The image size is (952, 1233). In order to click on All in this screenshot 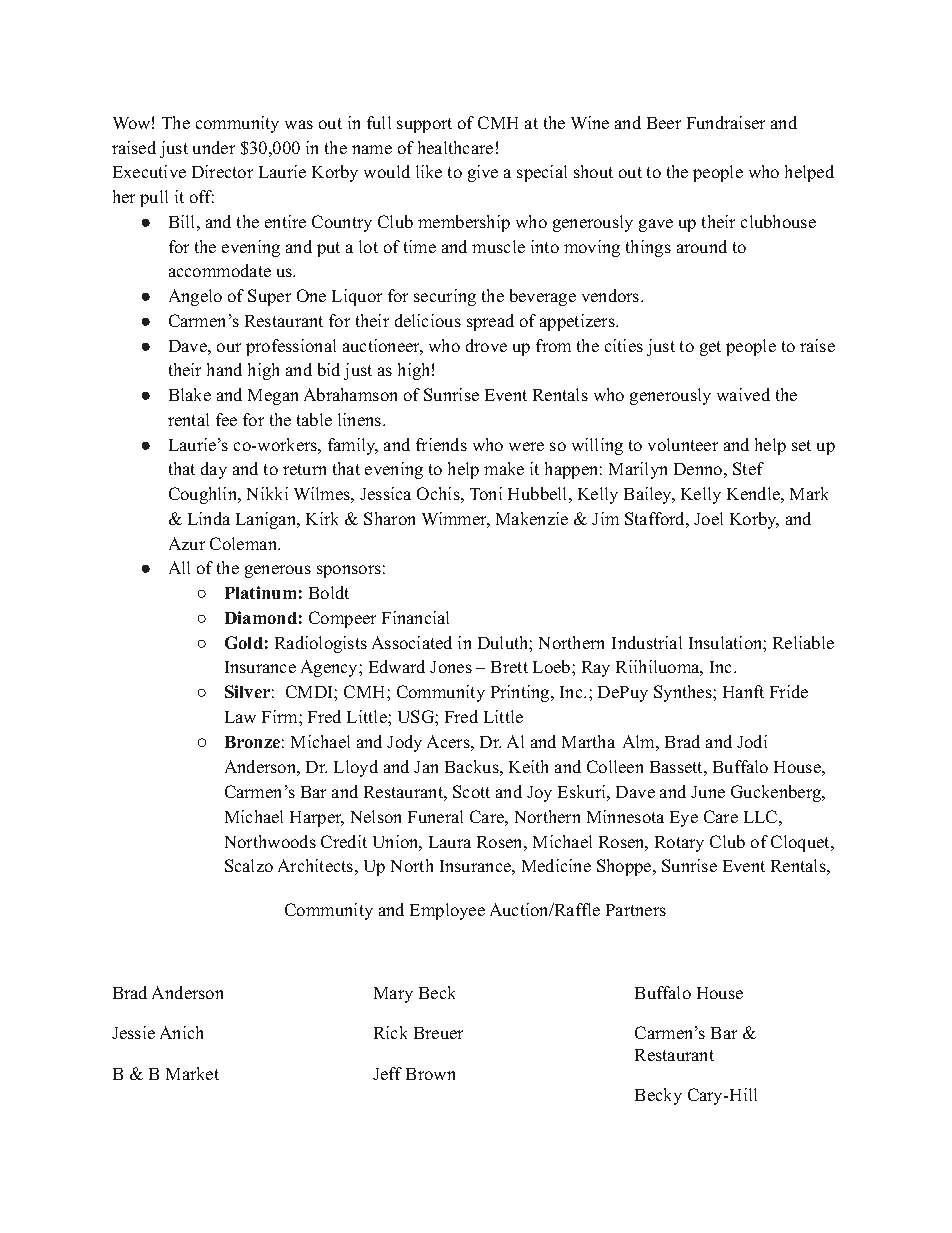, I will do `click(179, 567)`.
